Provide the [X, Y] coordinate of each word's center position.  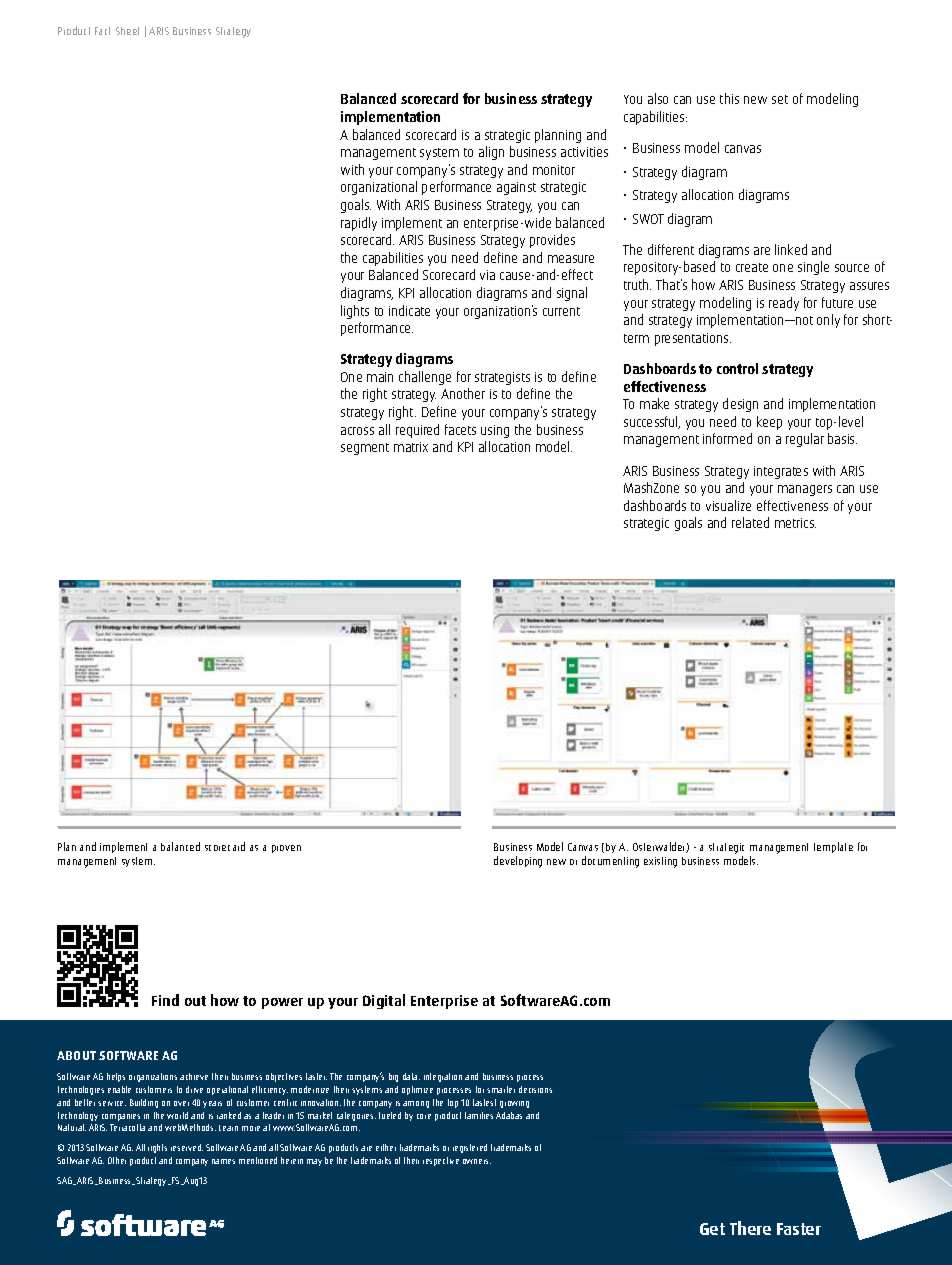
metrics [795, 523]
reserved [187, 1147]
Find [165, 1000]
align [491, 153]
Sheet [127, 31]
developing [518, 862]
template [833, 847]
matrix [411, 447]
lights [355, 312]
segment [365, 449]
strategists [502, 378]
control [737, 368]
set [780, 99]
